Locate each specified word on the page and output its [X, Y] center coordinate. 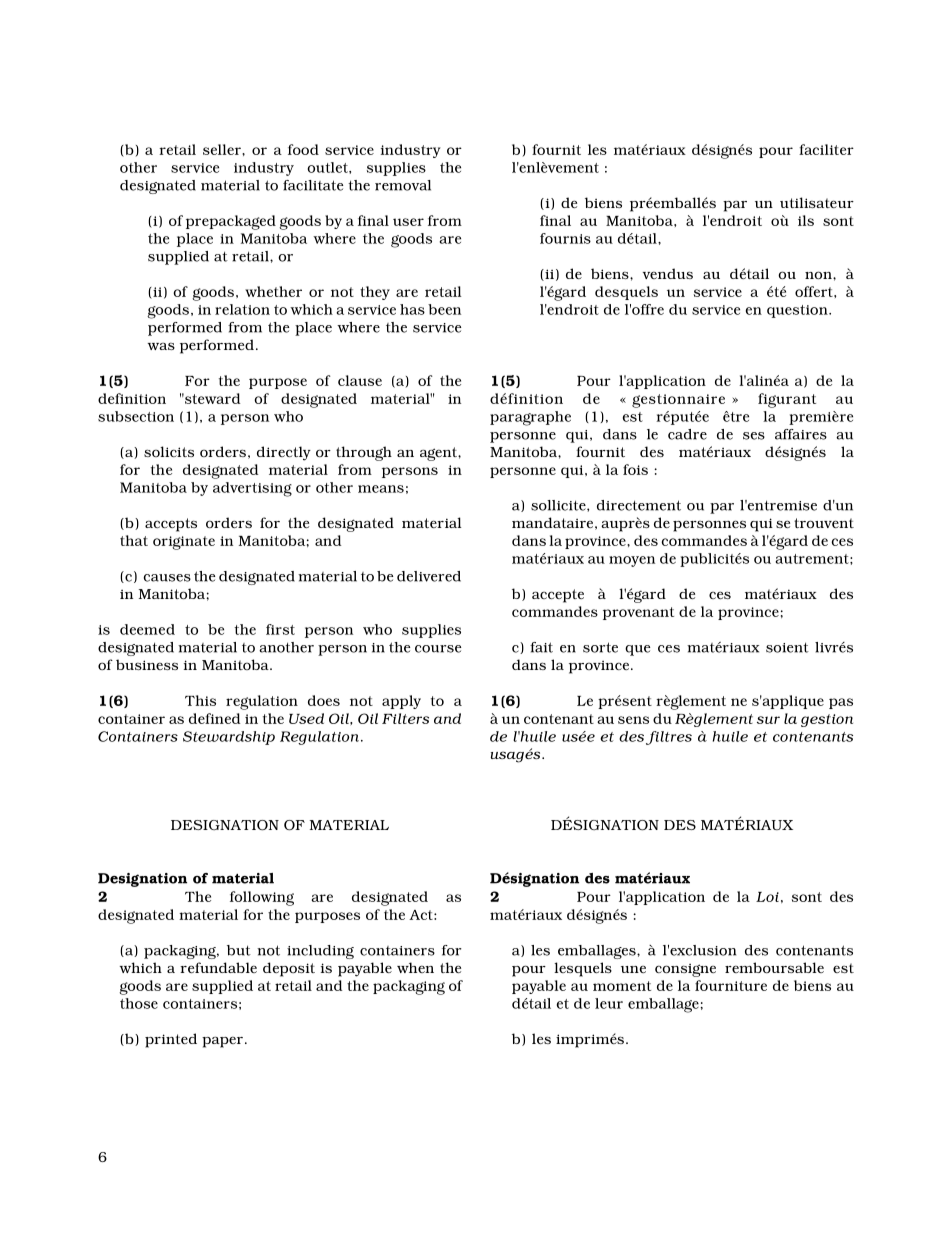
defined [214, 718]
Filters [405, 718]
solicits [169, 451]
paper [222, 1042]
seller [223, 149]
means [381, 489]
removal [403, 185]
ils [806, 220]
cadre [687, 434]
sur [768, 720]
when [415, 967]
